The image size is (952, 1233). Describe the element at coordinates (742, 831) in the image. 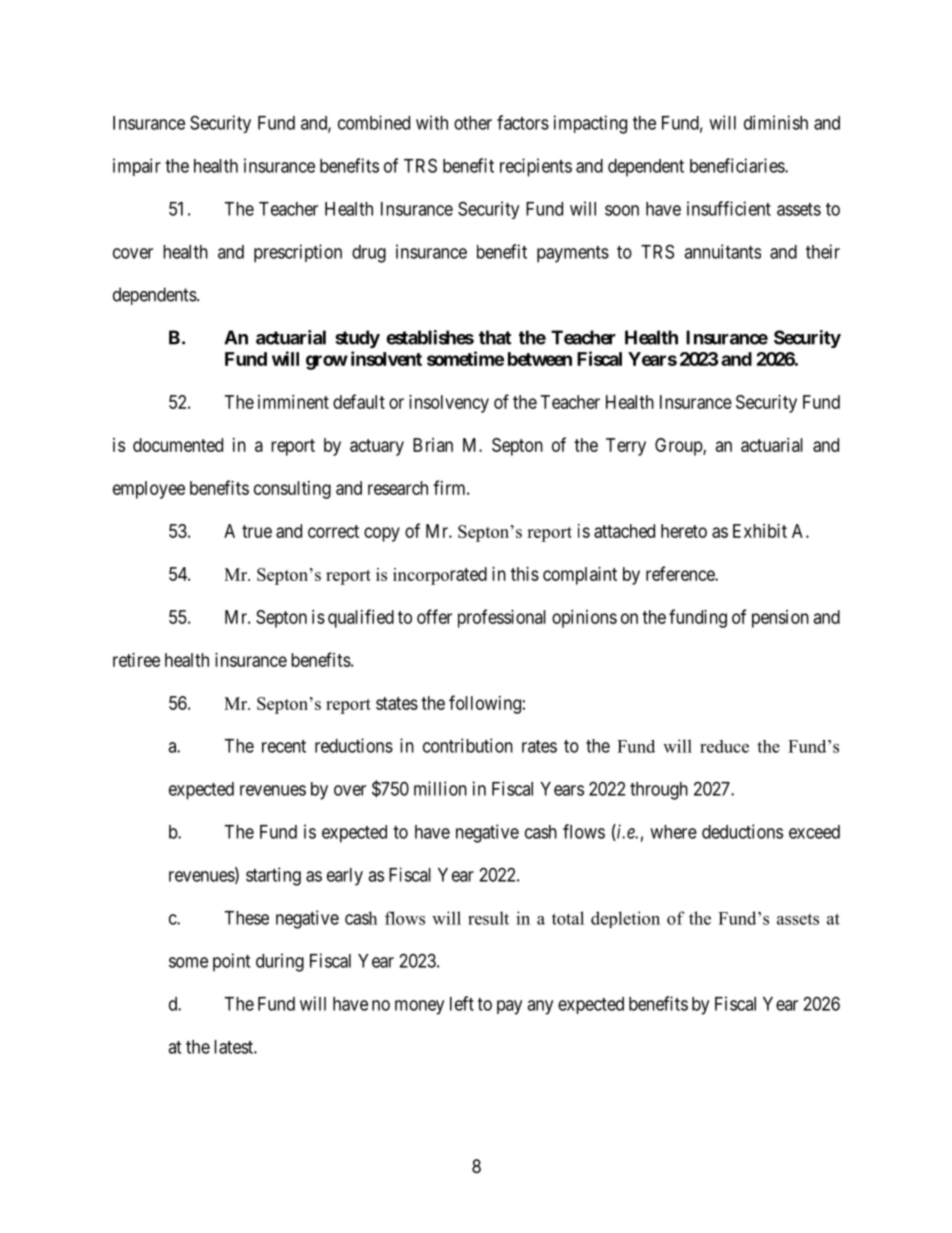

I see `deductions` at that location.
